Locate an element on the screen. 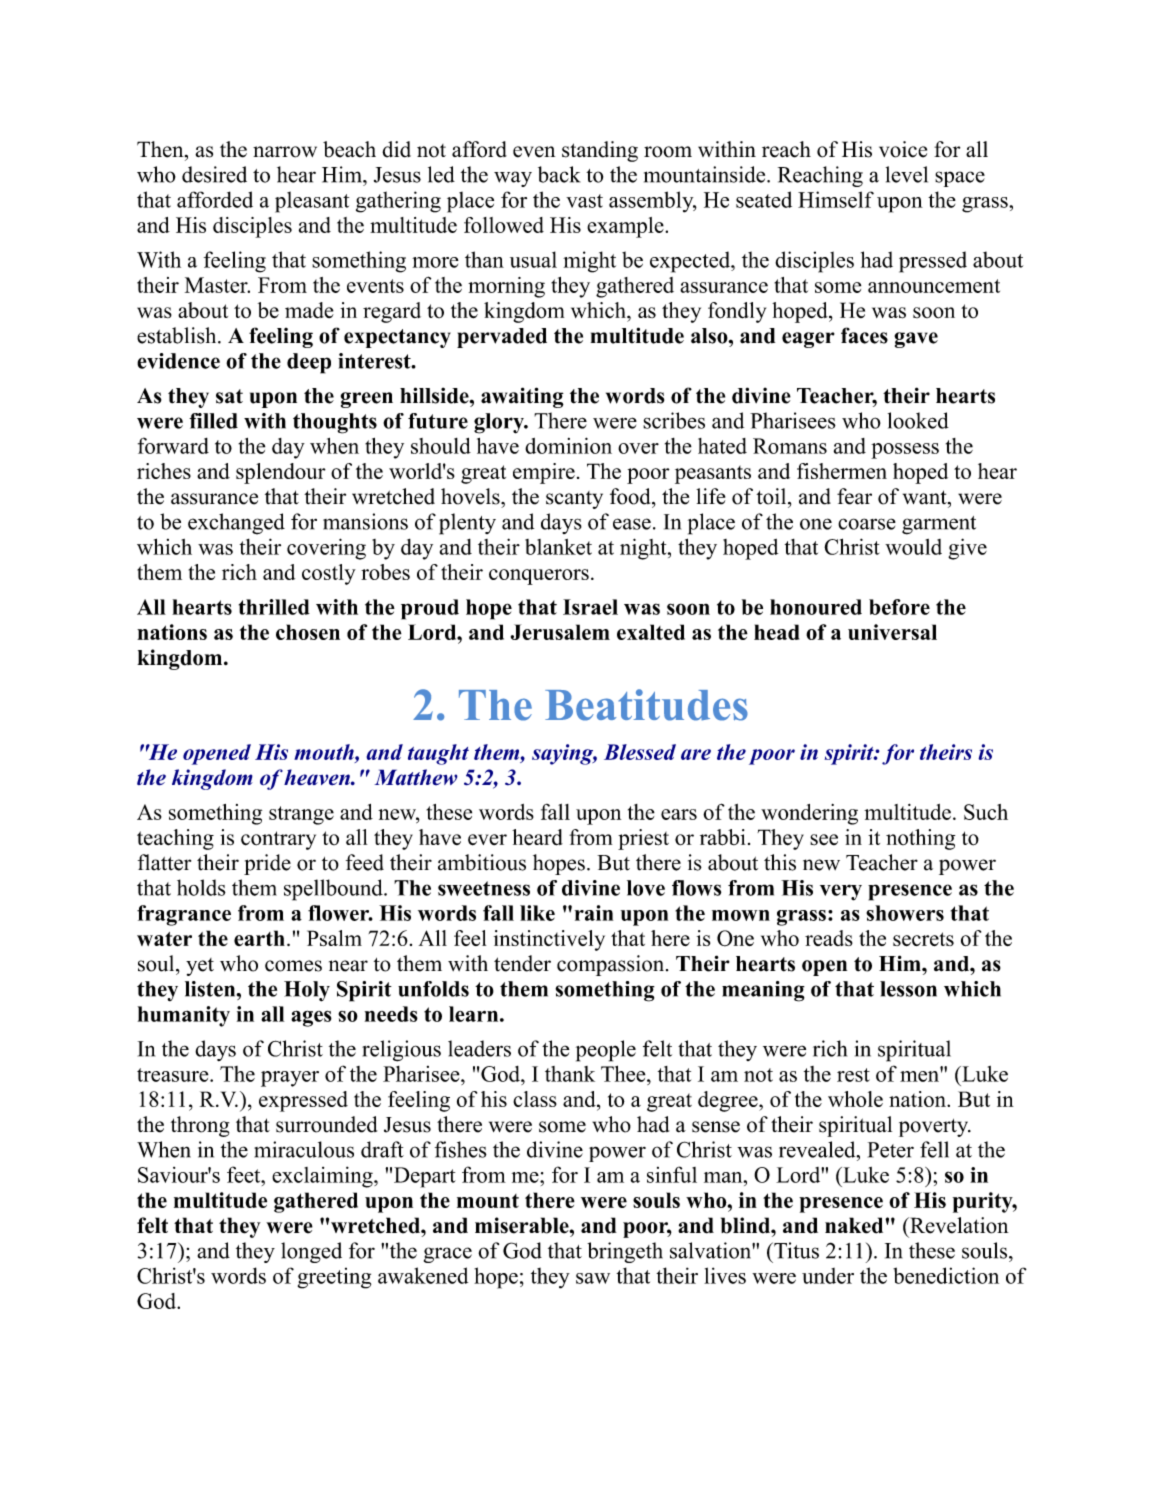 This screenshot has width=1161, height=1503. awaiting is located at coordinates (522, 397).
